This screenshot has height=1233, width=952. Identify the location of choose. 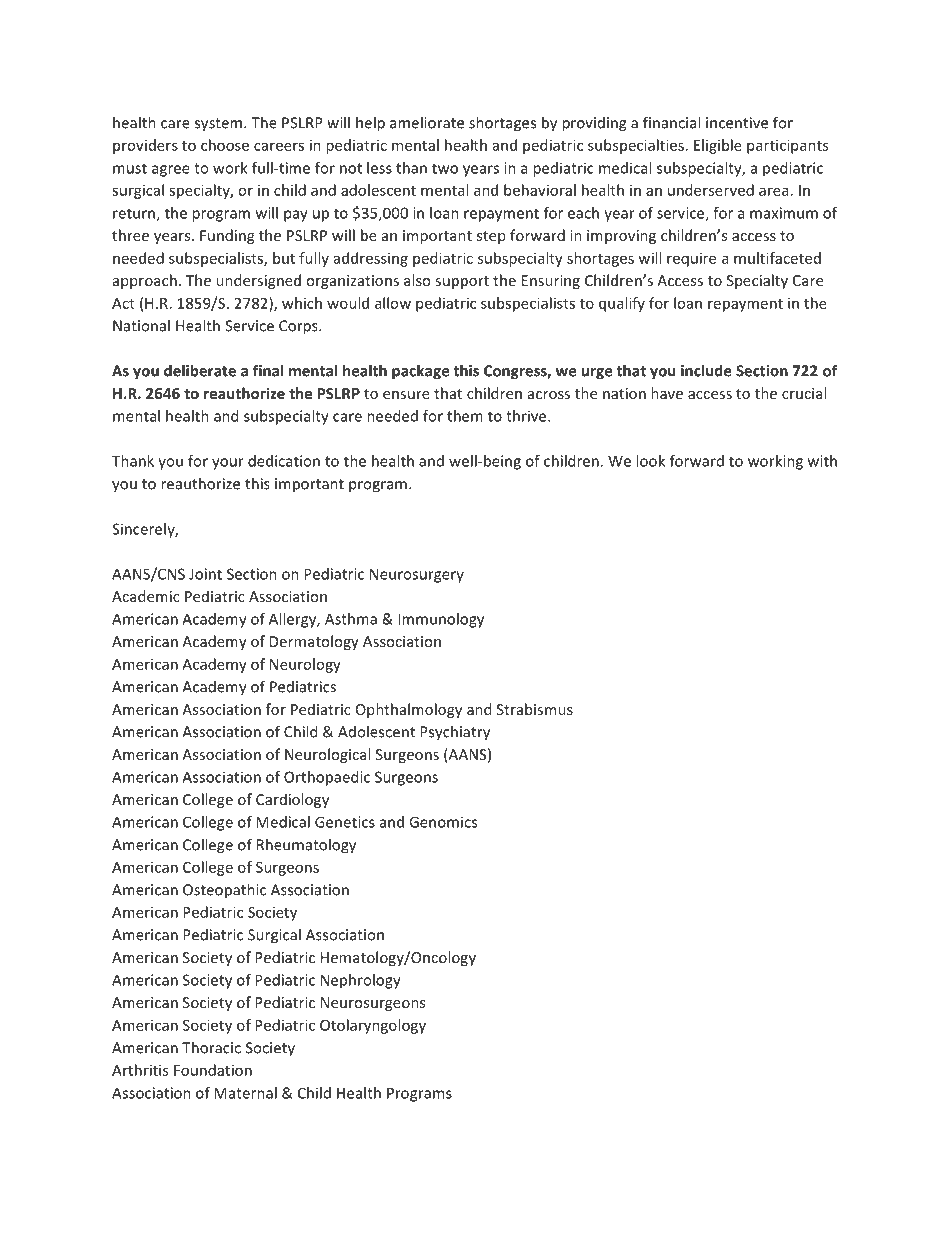
(225, 145).
